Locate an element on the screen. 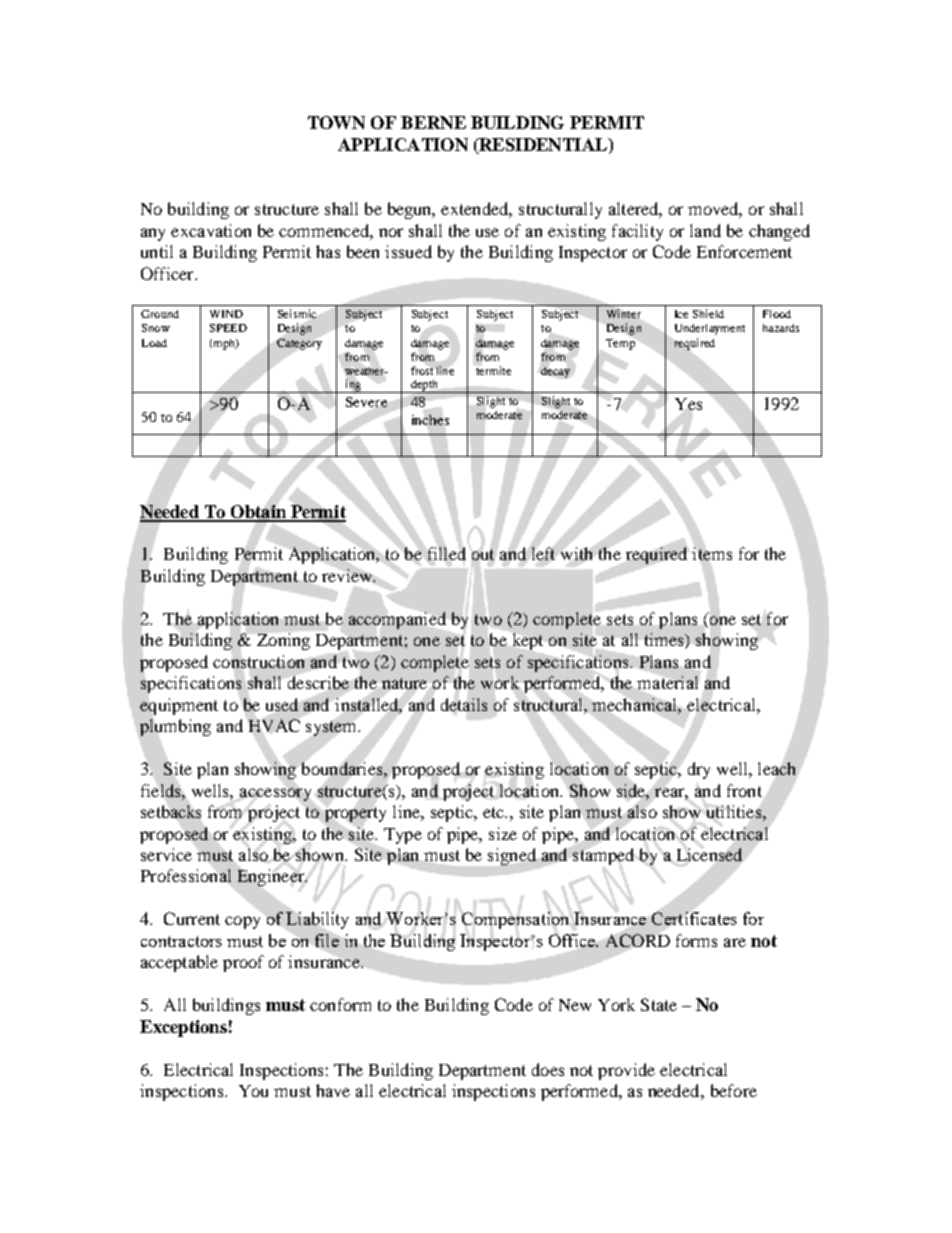  does is located at coordinates (548, 1069).
